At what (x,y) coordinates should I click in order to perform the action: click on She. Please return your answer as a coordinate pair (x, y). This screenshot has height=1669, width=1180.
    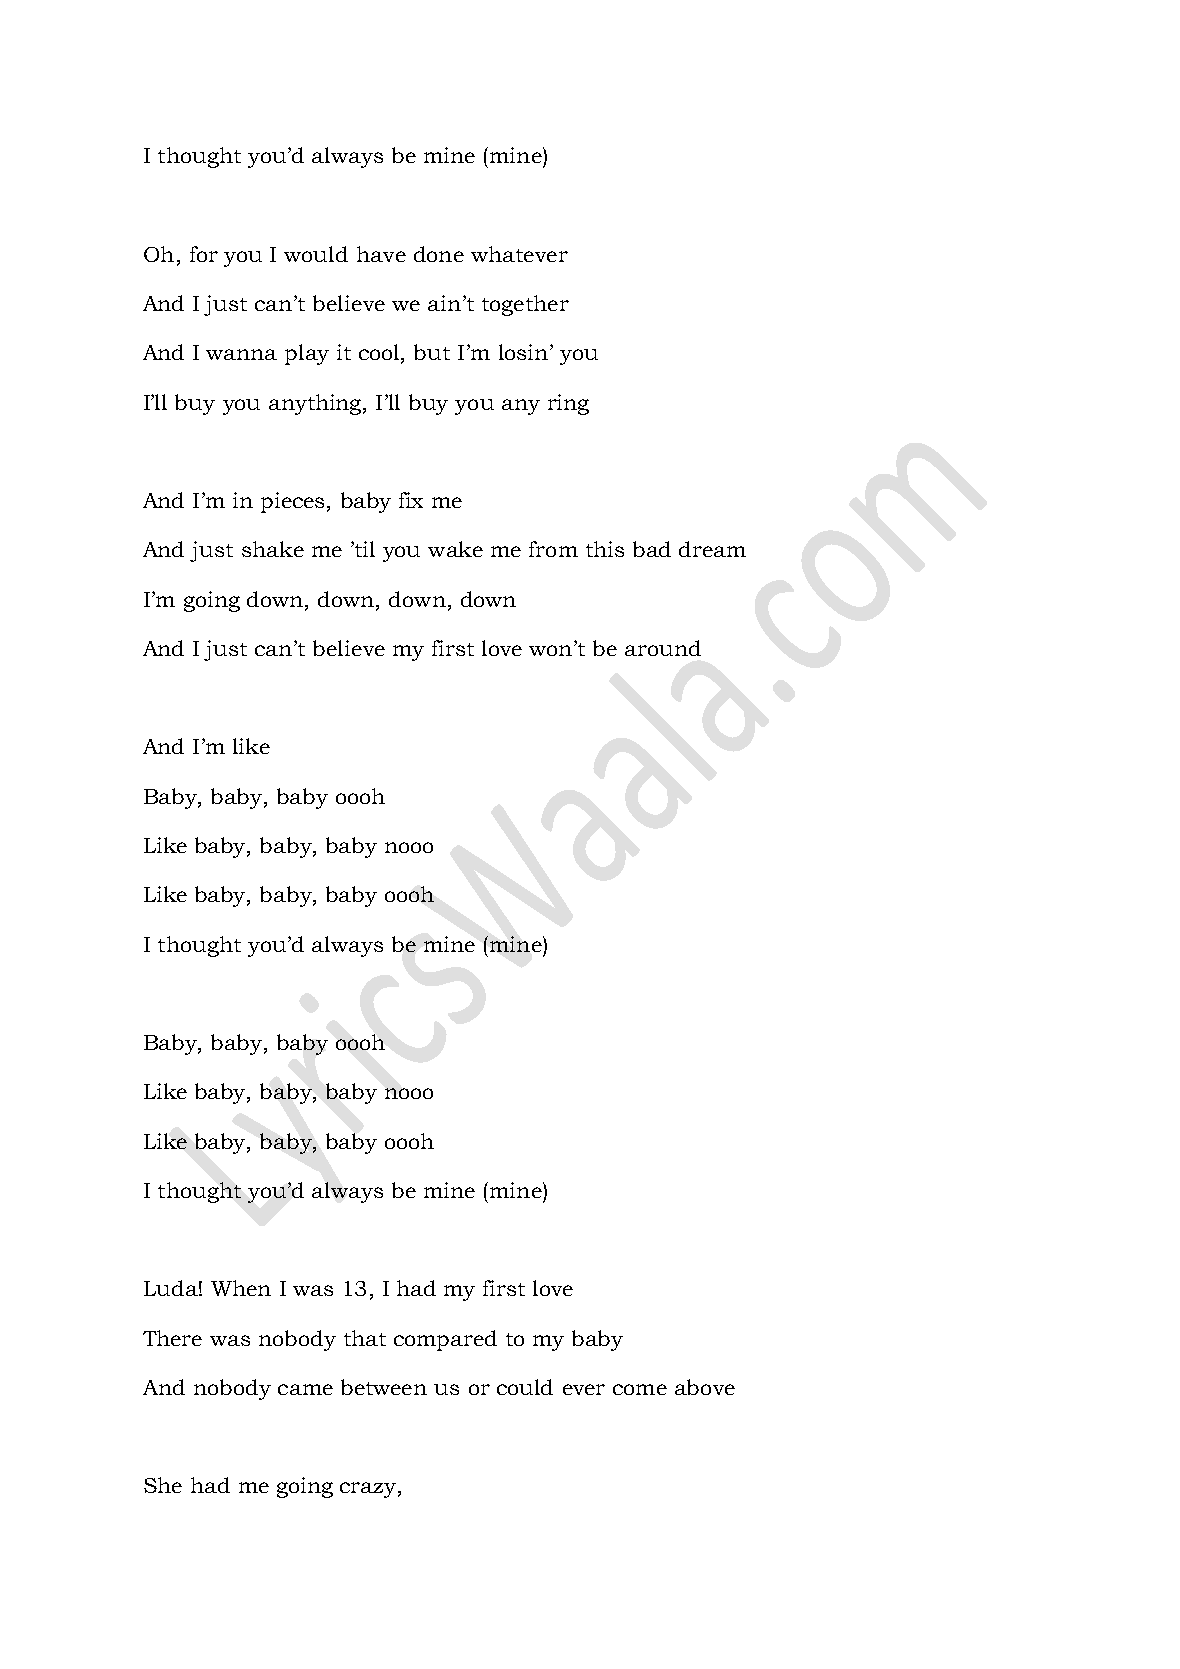
    Looking at the image, I should click on (163, 1485).
